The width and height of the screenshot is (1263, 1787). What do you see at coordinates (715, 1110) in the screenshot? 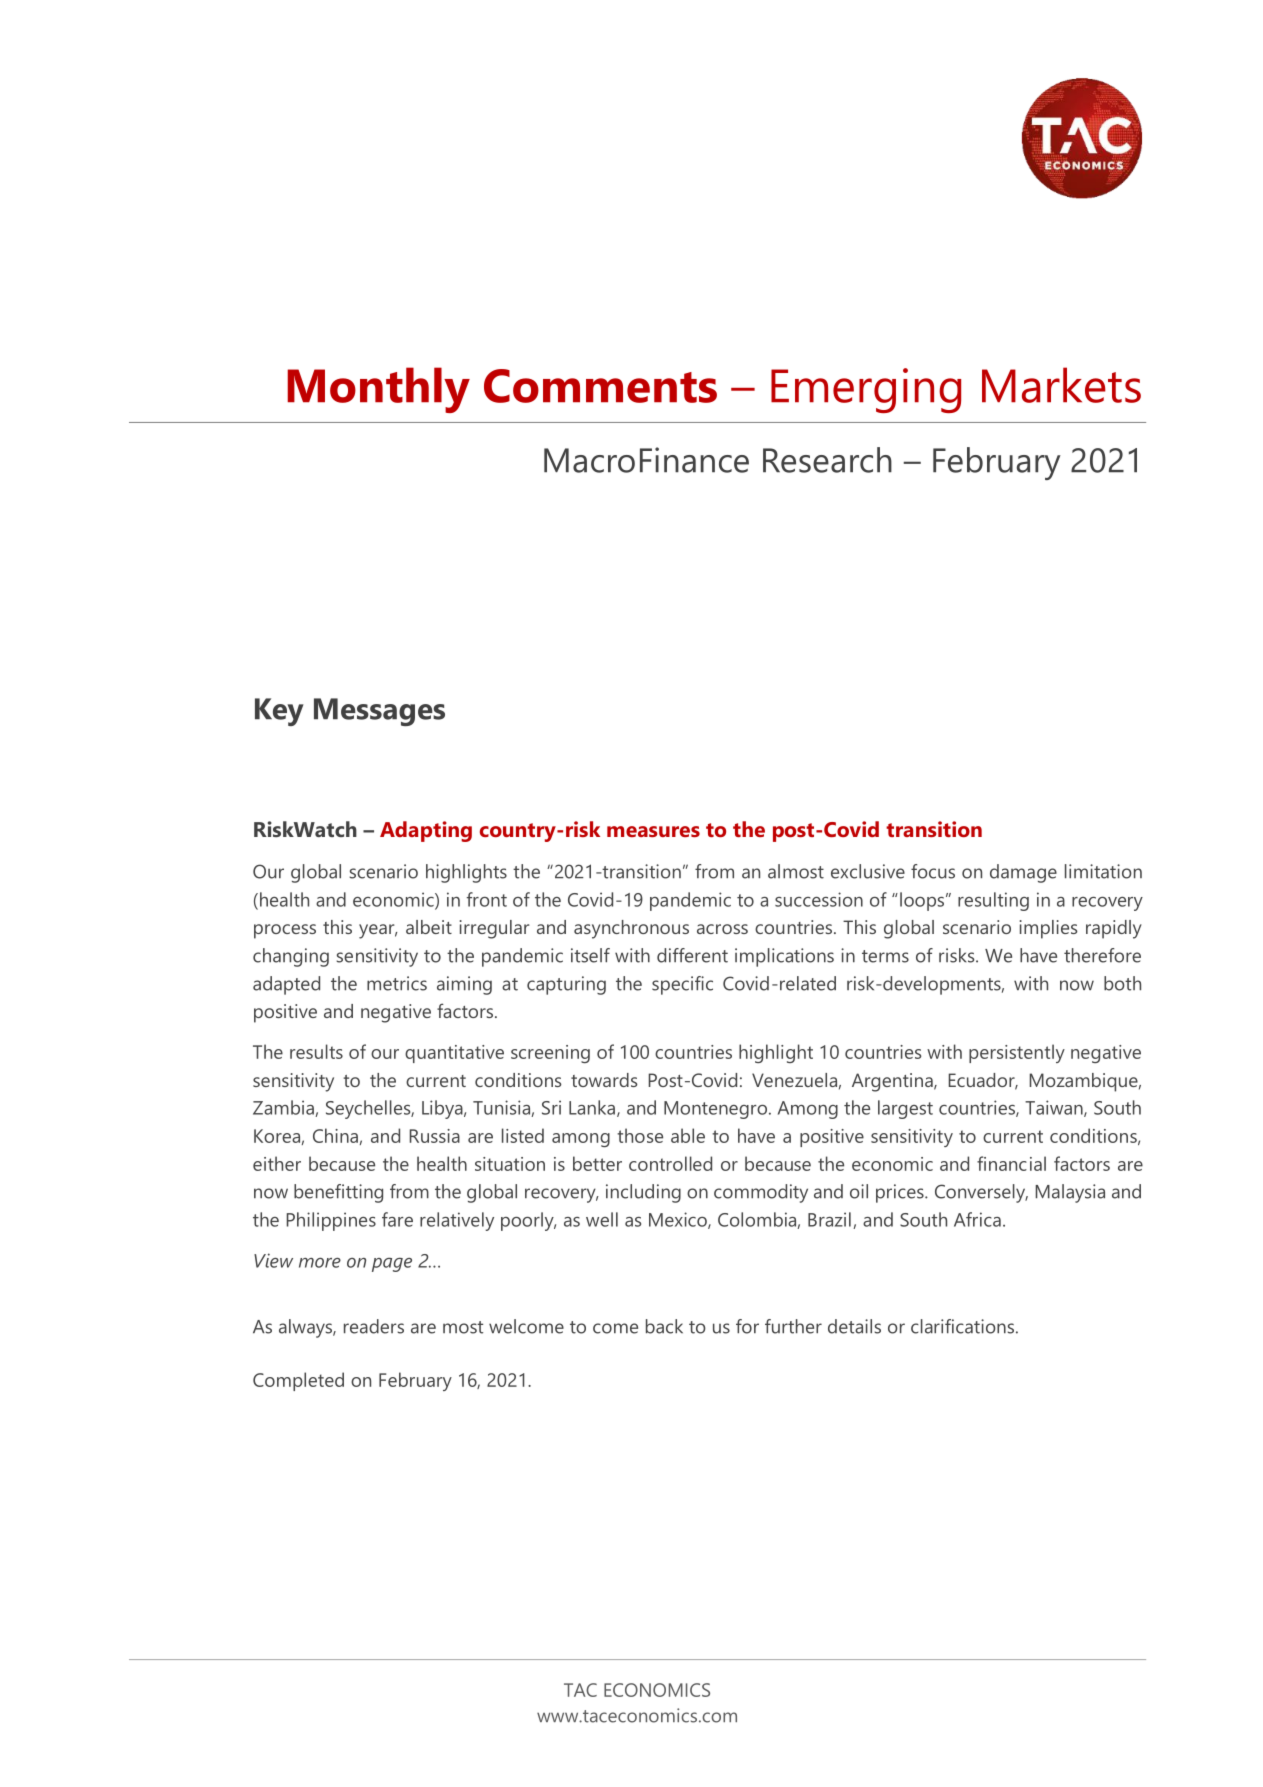
I see `Montenegro` at bounding box center [715, 1110].
